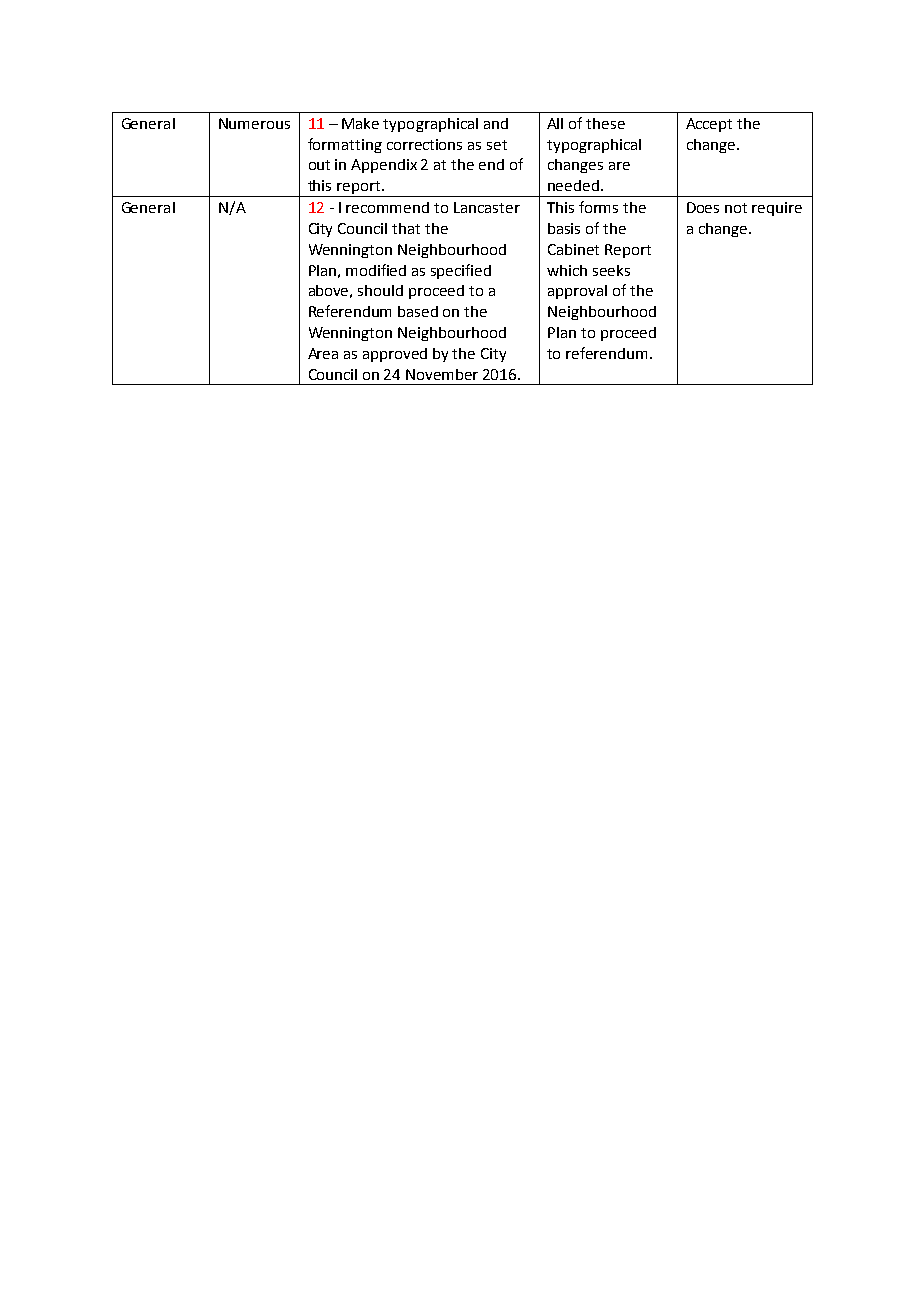 This screenshot has width=924, height=1308. What do you see at coordinates (496, 123) in the screenshot?
I see `and` at bounding box center [496, 123].
